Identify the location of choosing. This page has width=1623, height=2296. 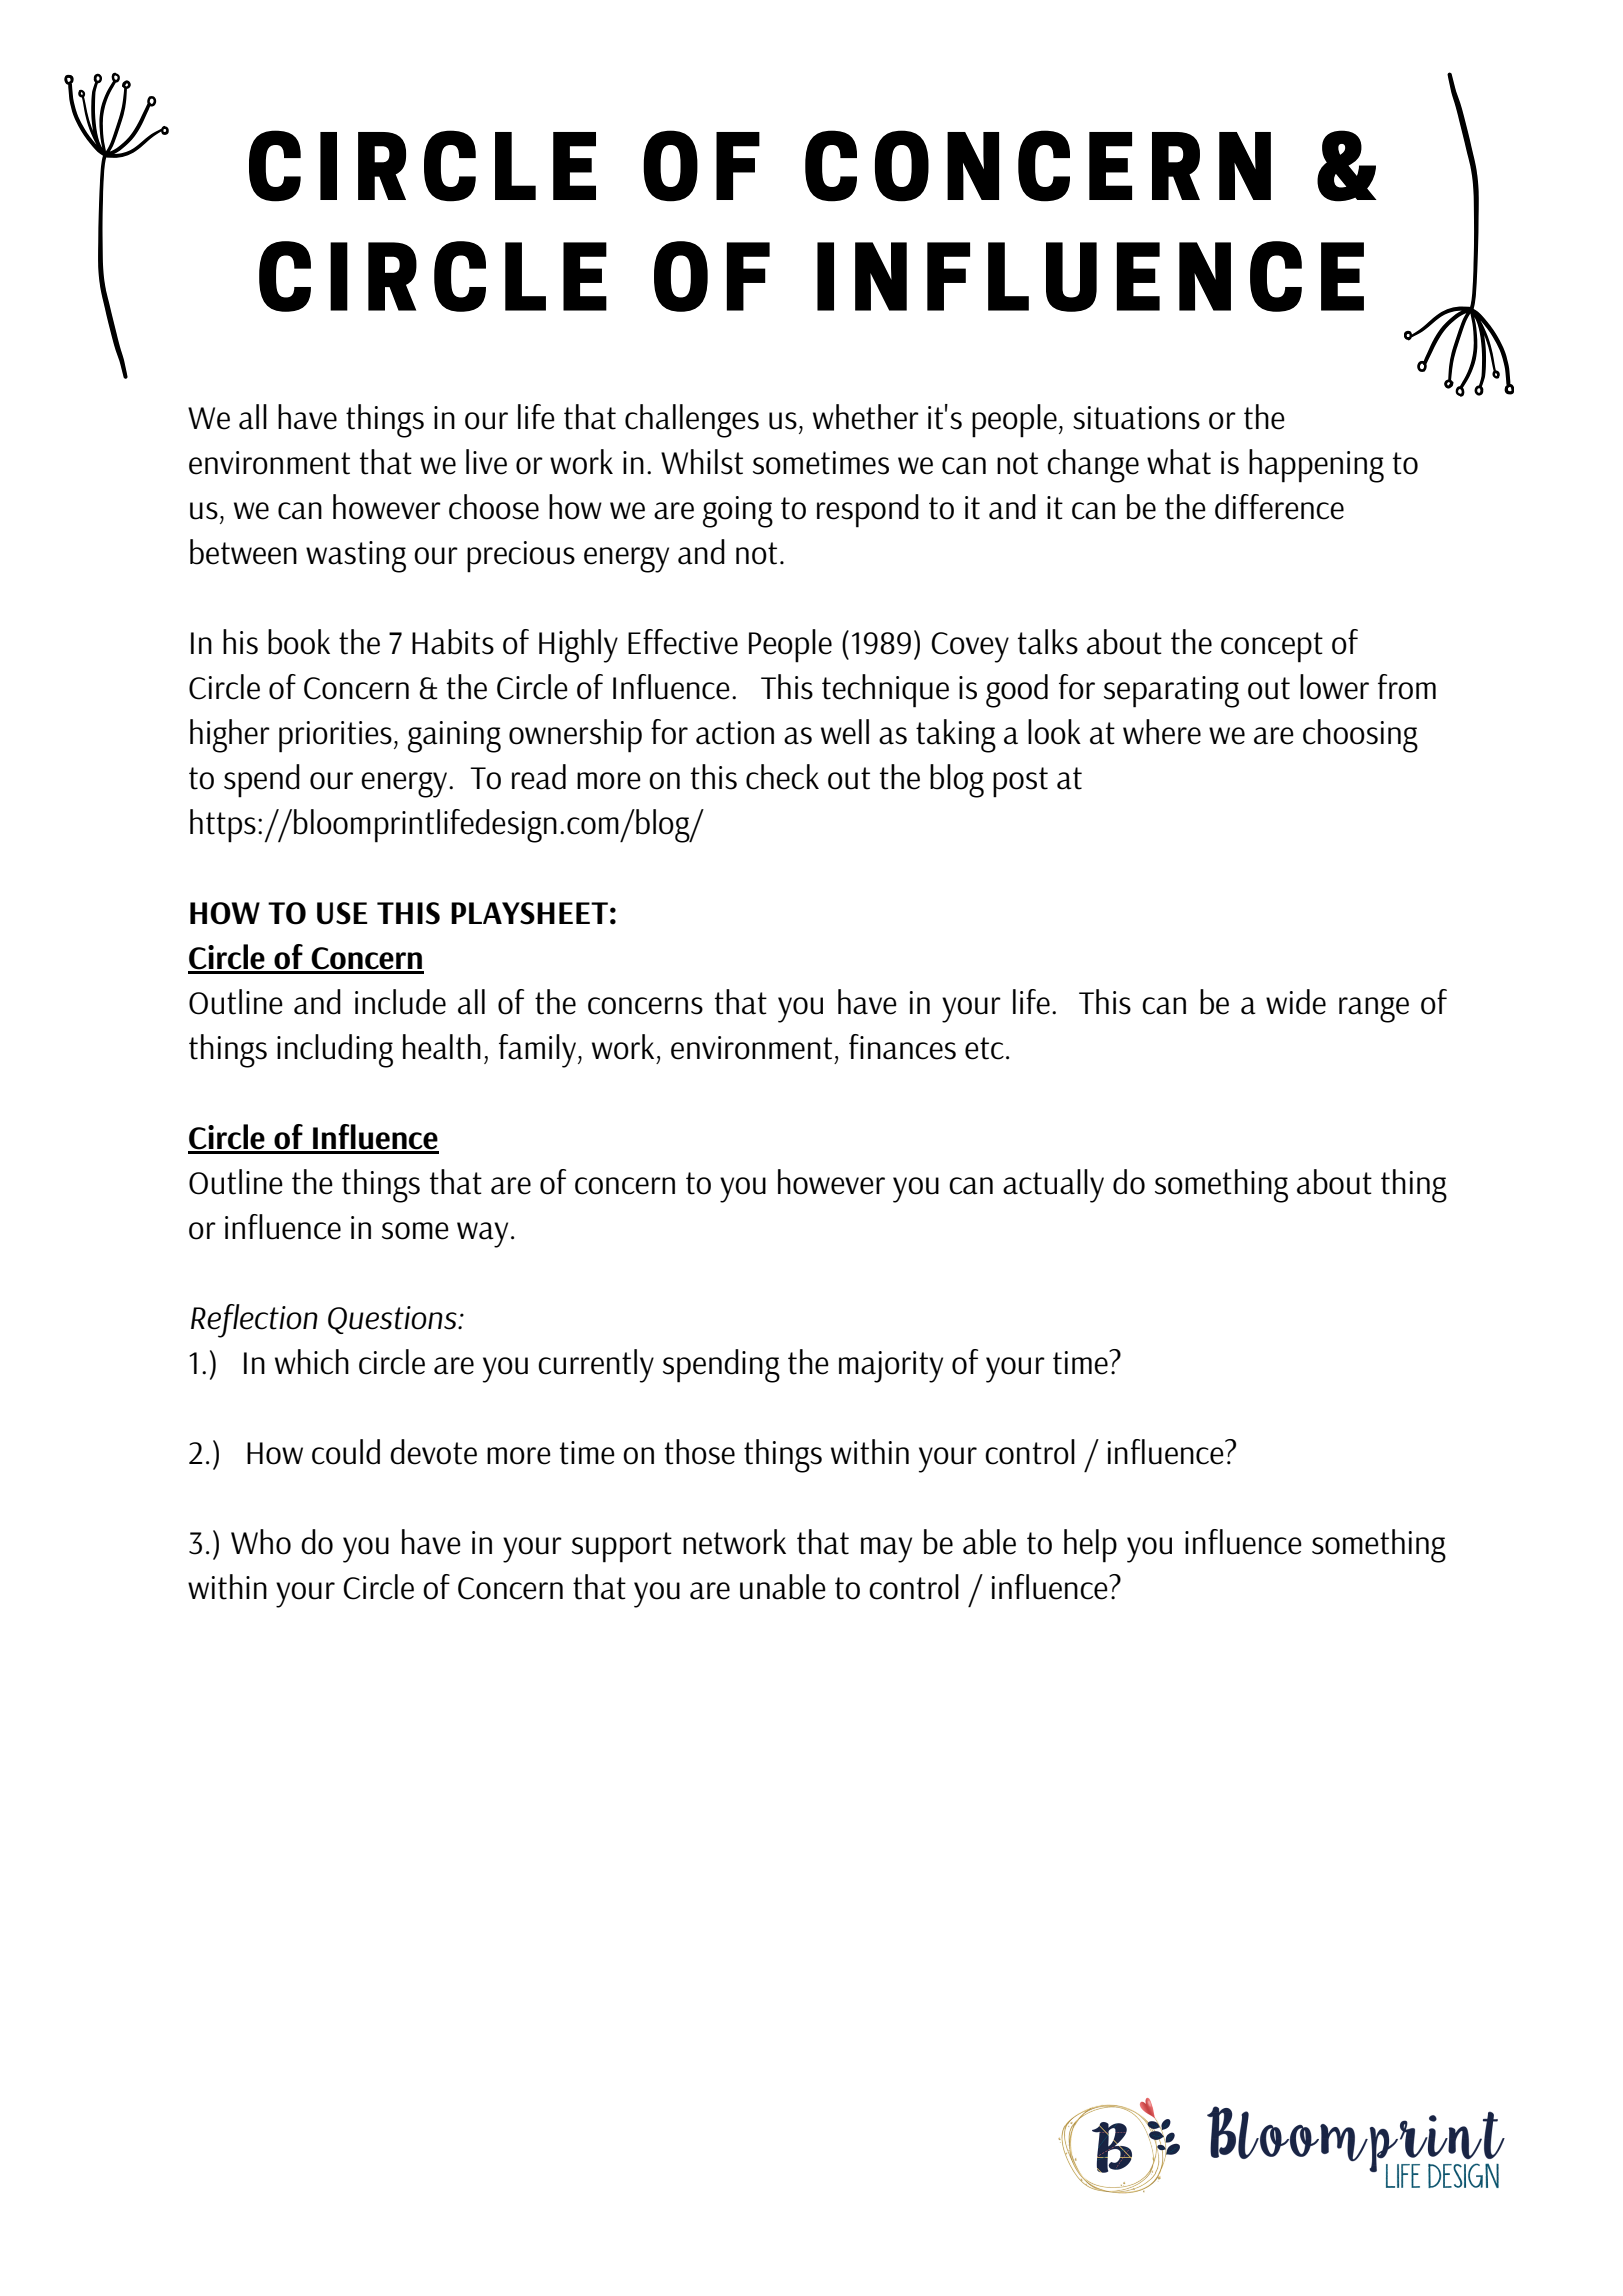
(1360, 736).
